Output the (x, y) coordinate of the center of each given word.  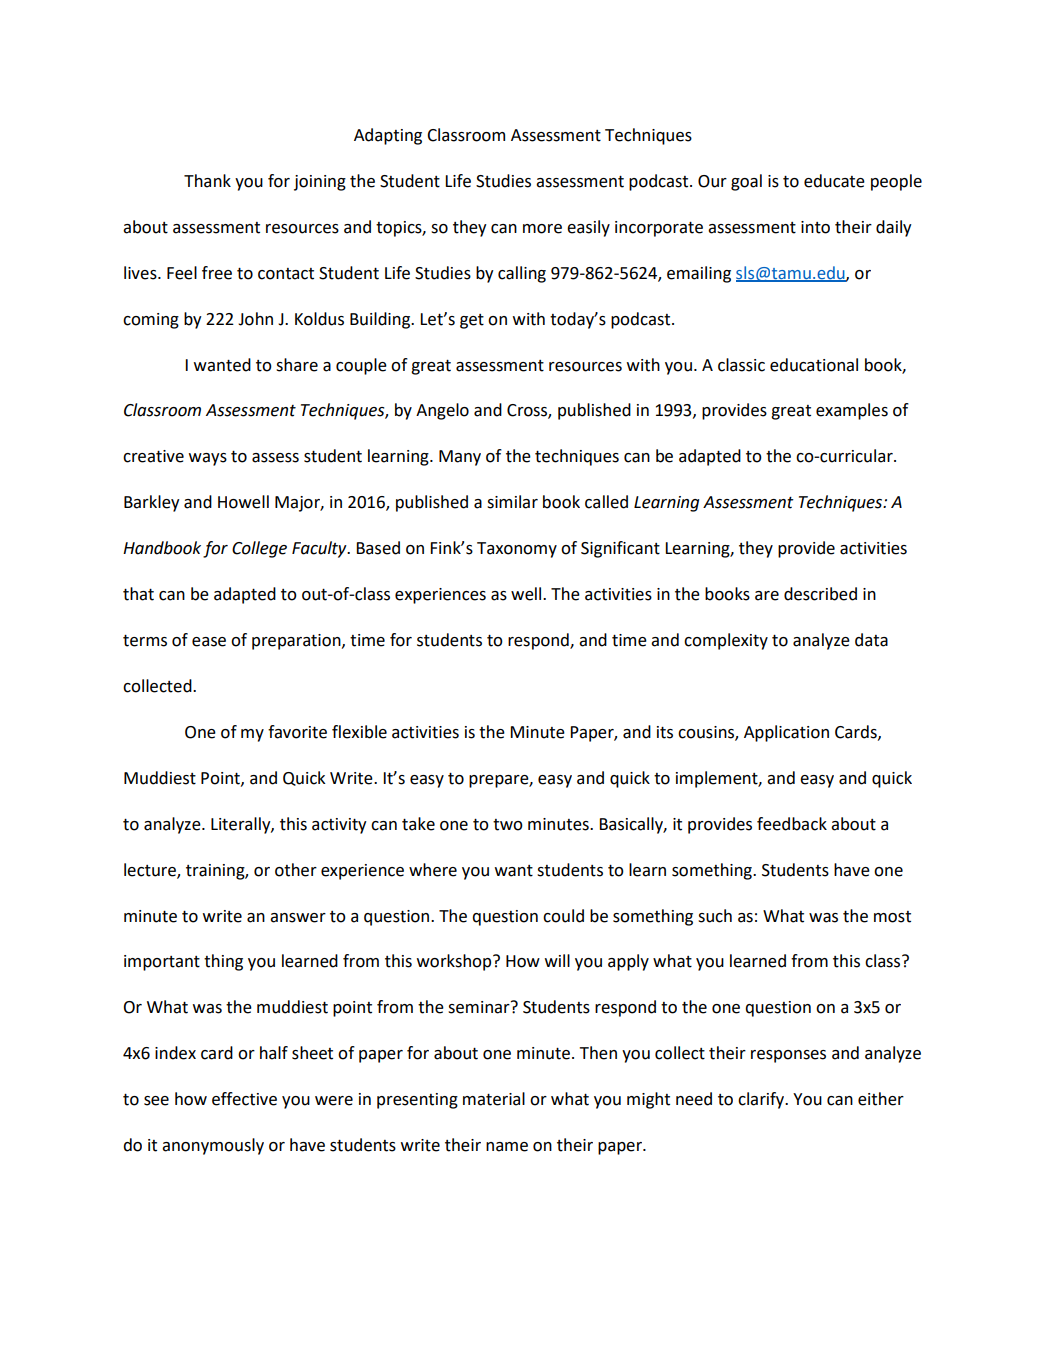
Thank (207, 181)
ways (208, 459)
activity (339, 826)
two (508, 825)
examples (852, 411)
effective (244, 1099)
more (542, 229)
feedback (792, 824)
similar (512, 502)
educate (834, 181)
